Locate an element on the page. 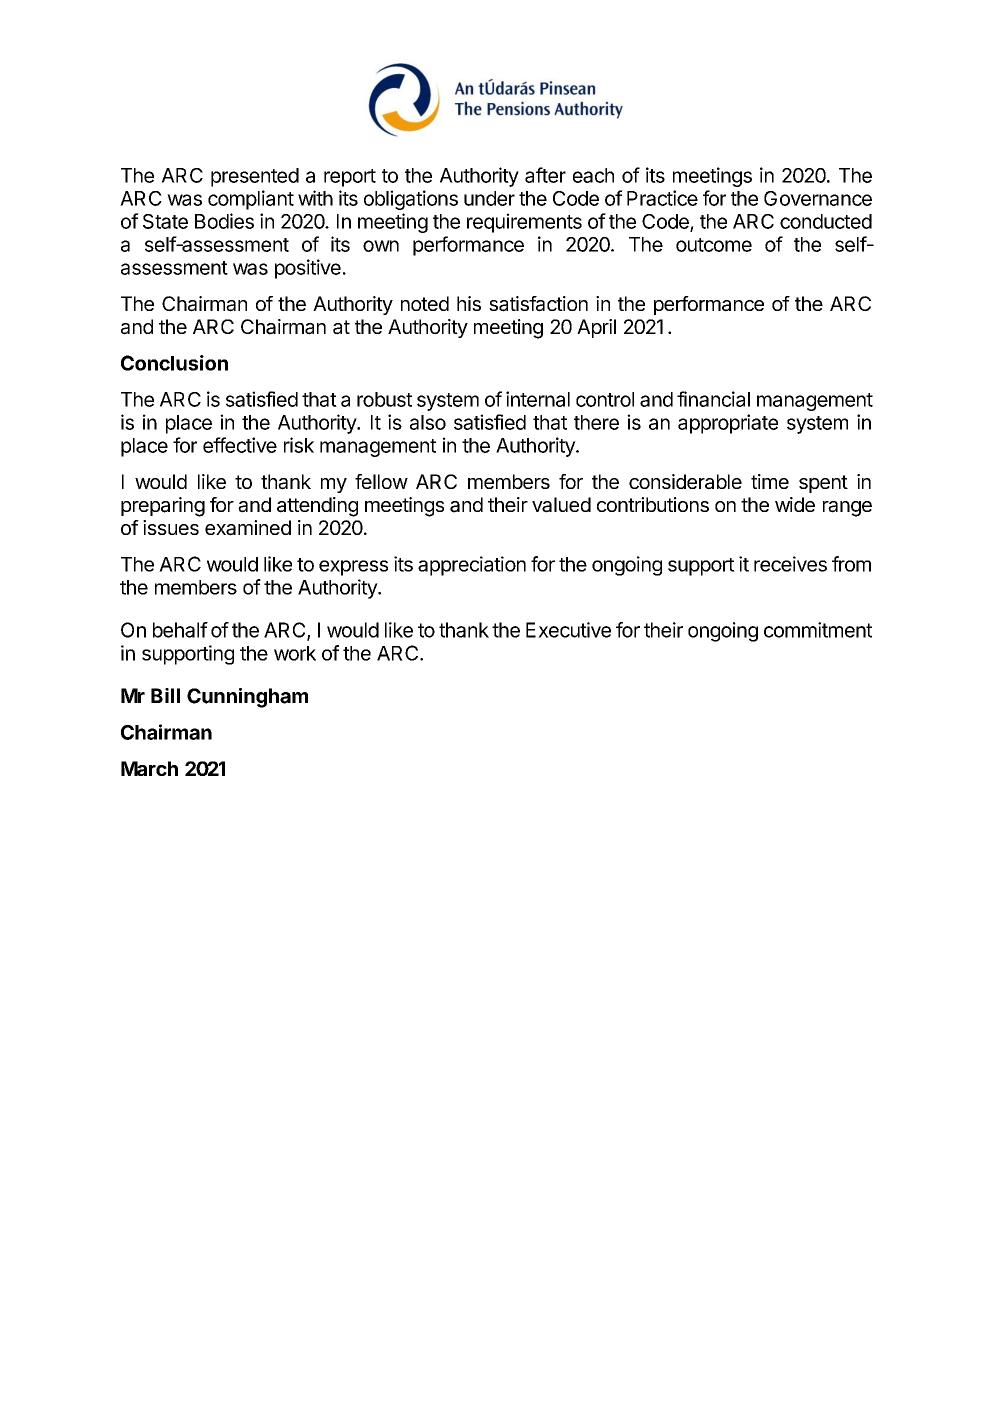 The width and height of the page is (992, 1403). Governance is located at coordinates (818, 198).
